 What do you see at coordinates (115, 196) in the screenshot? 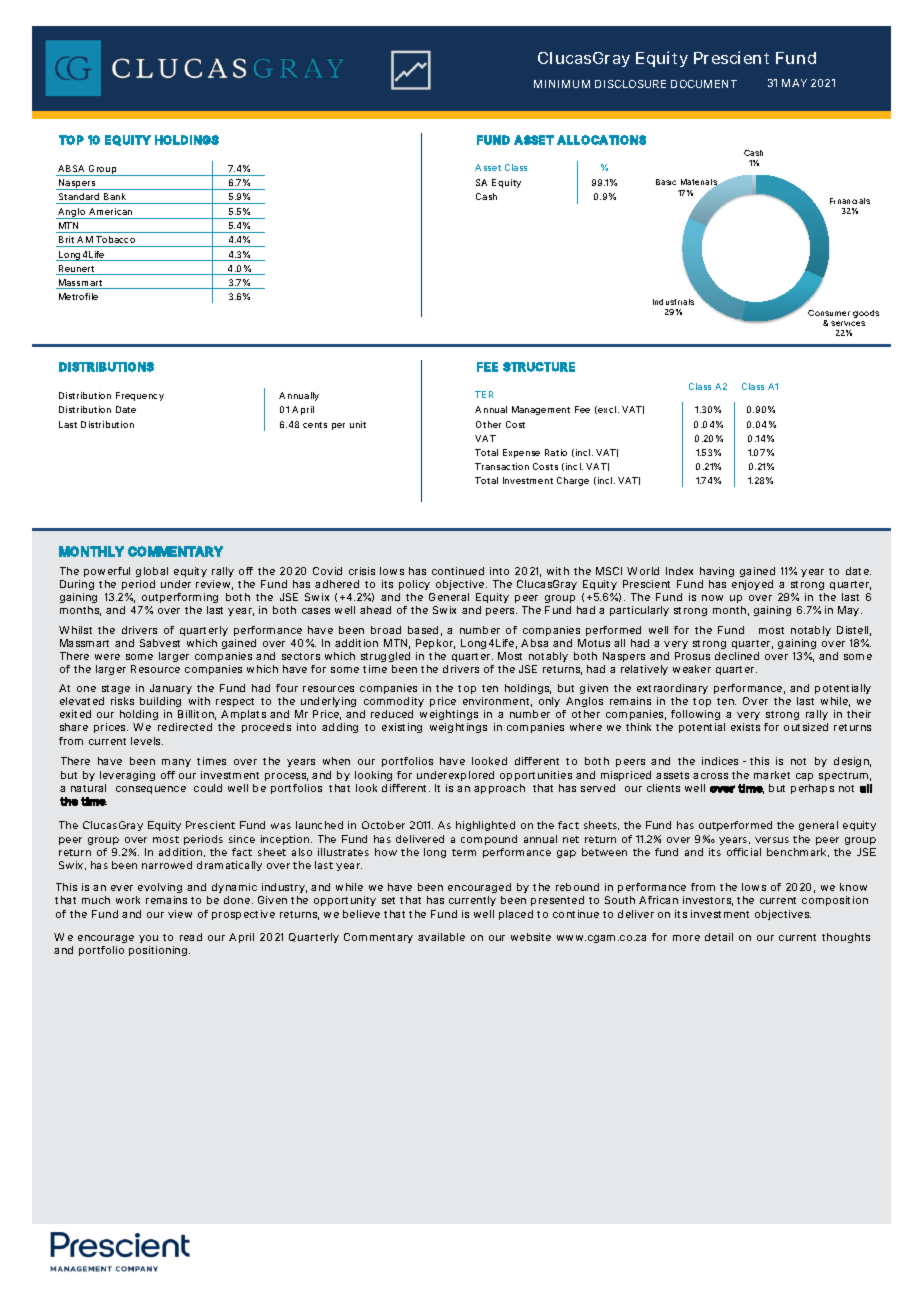
I see `Bank` at bounding box center [115, 196].
